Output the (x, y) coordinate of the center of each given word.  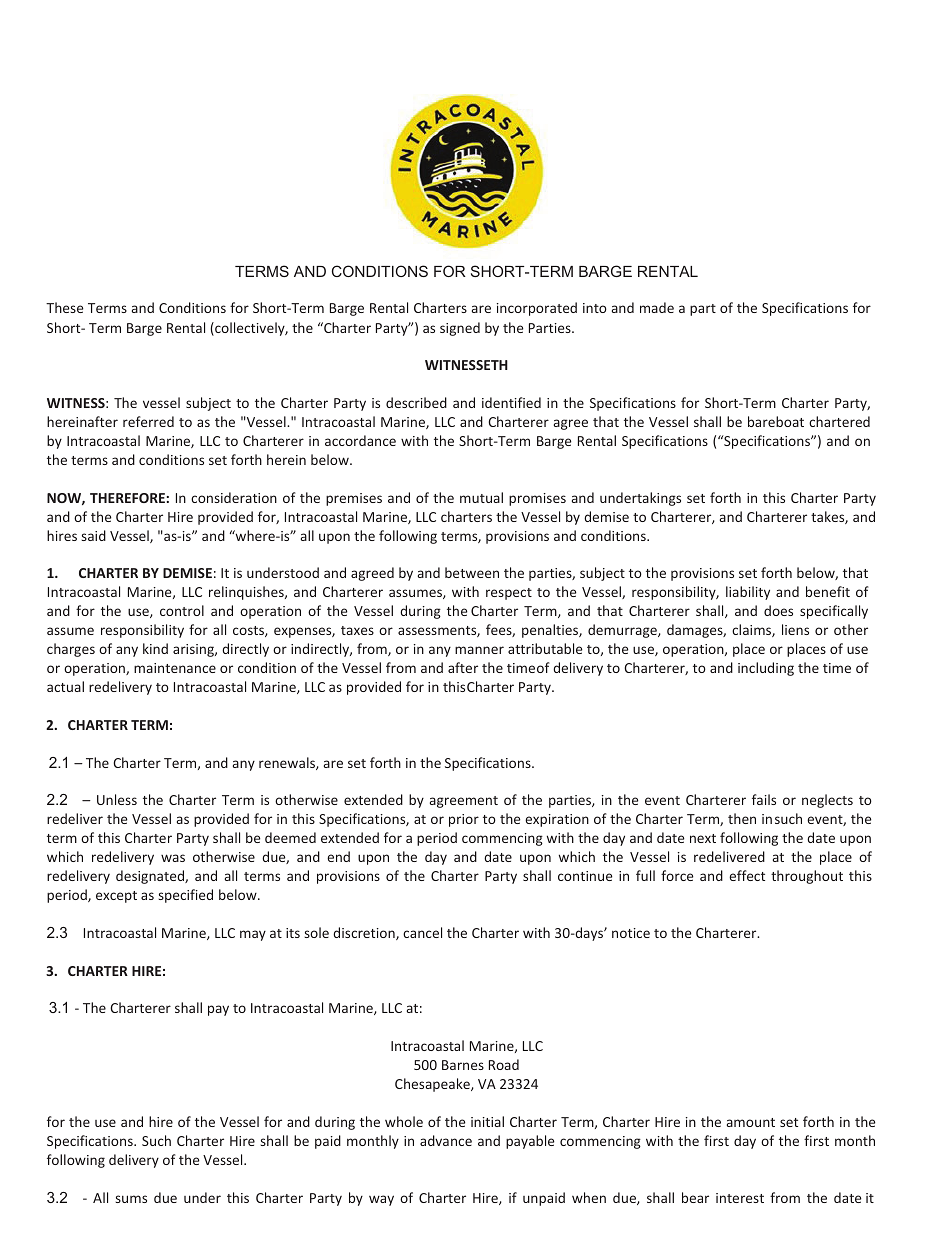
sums (131, 1199)
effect (747, 875)
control (182, 610)
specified (186, 896)
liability (748, 593)
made (657, 307)
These (64, 307)
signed (460, 329)
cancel (422, 932)
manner (479, 650)
